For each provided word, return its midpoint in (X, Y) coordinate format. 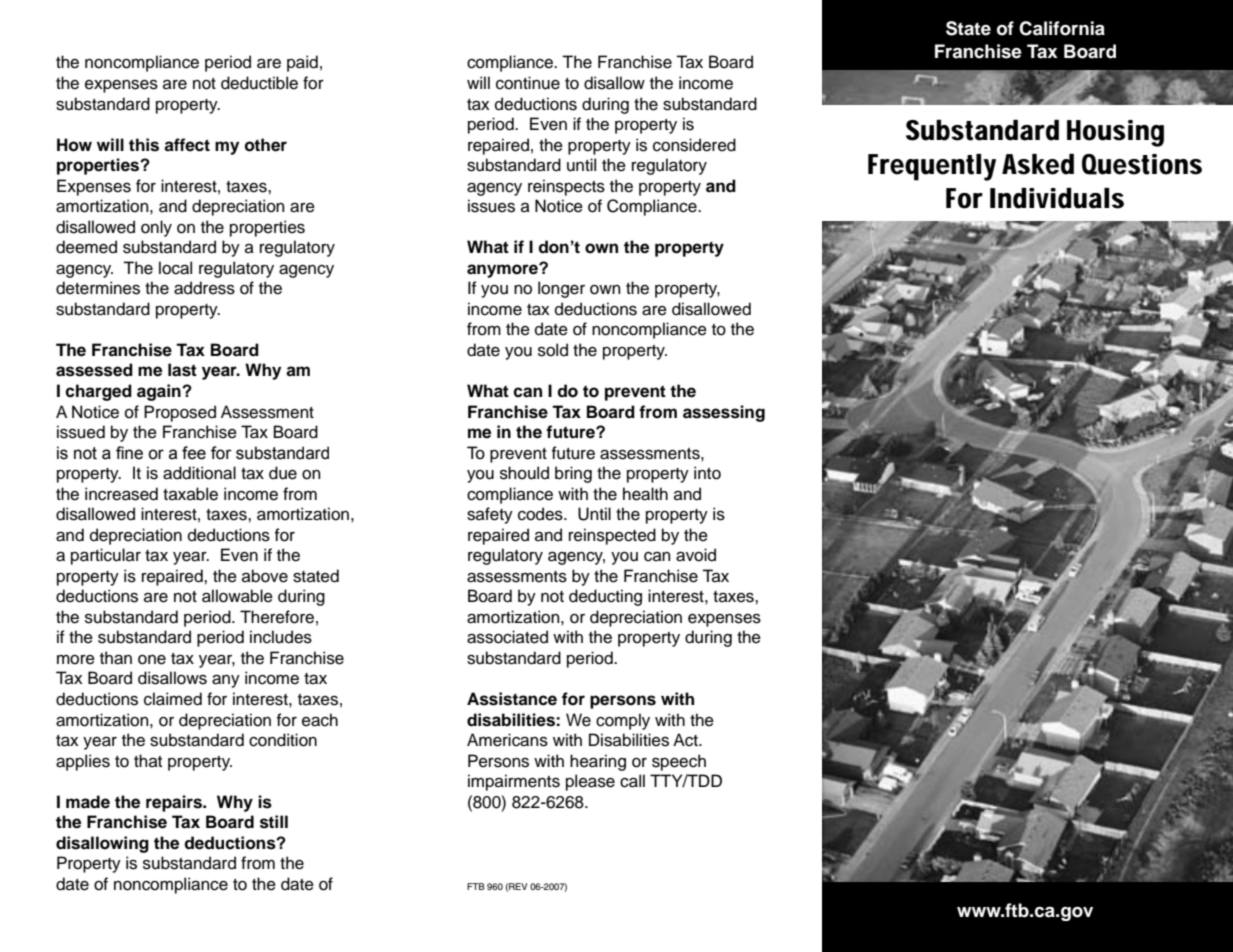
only (156, 228)
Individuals (1057, 198)
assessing (724, 413)
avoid (696, 555)
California (1062, 28)
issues (491, 206)
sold (553, 350)
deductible (259, 83)
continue (528, 83)
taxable (190, 494)
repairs (175, 803)
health (645, 494)
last (182, 370)
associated (507, 637)
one (152, 660)
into (707, 473)
